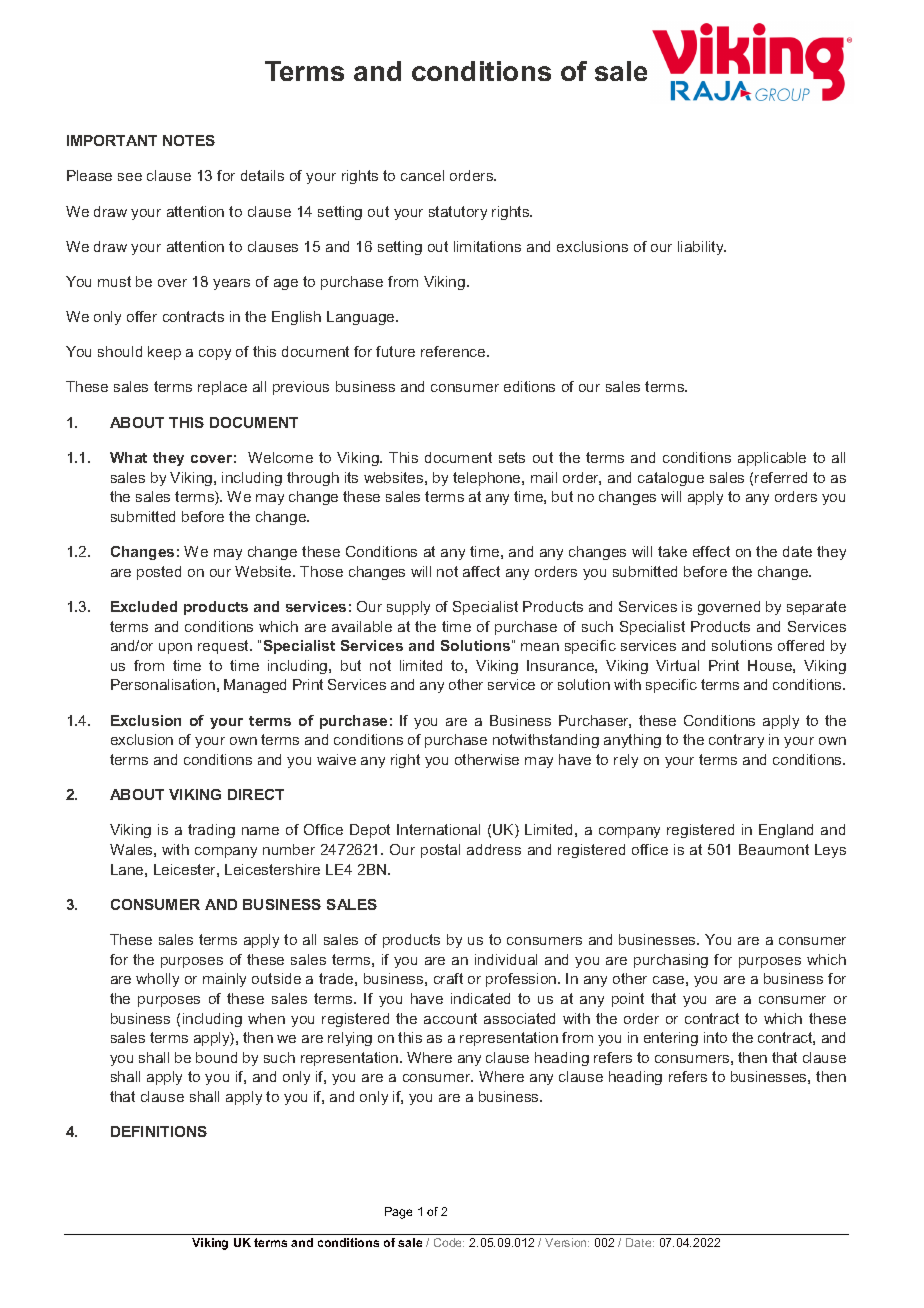 The height and width of the screenshot is (1308, 924). What do you see at coordinates (567, 1242) in the screenshot?
I see `Version` at bounding box center [567, 1242].
